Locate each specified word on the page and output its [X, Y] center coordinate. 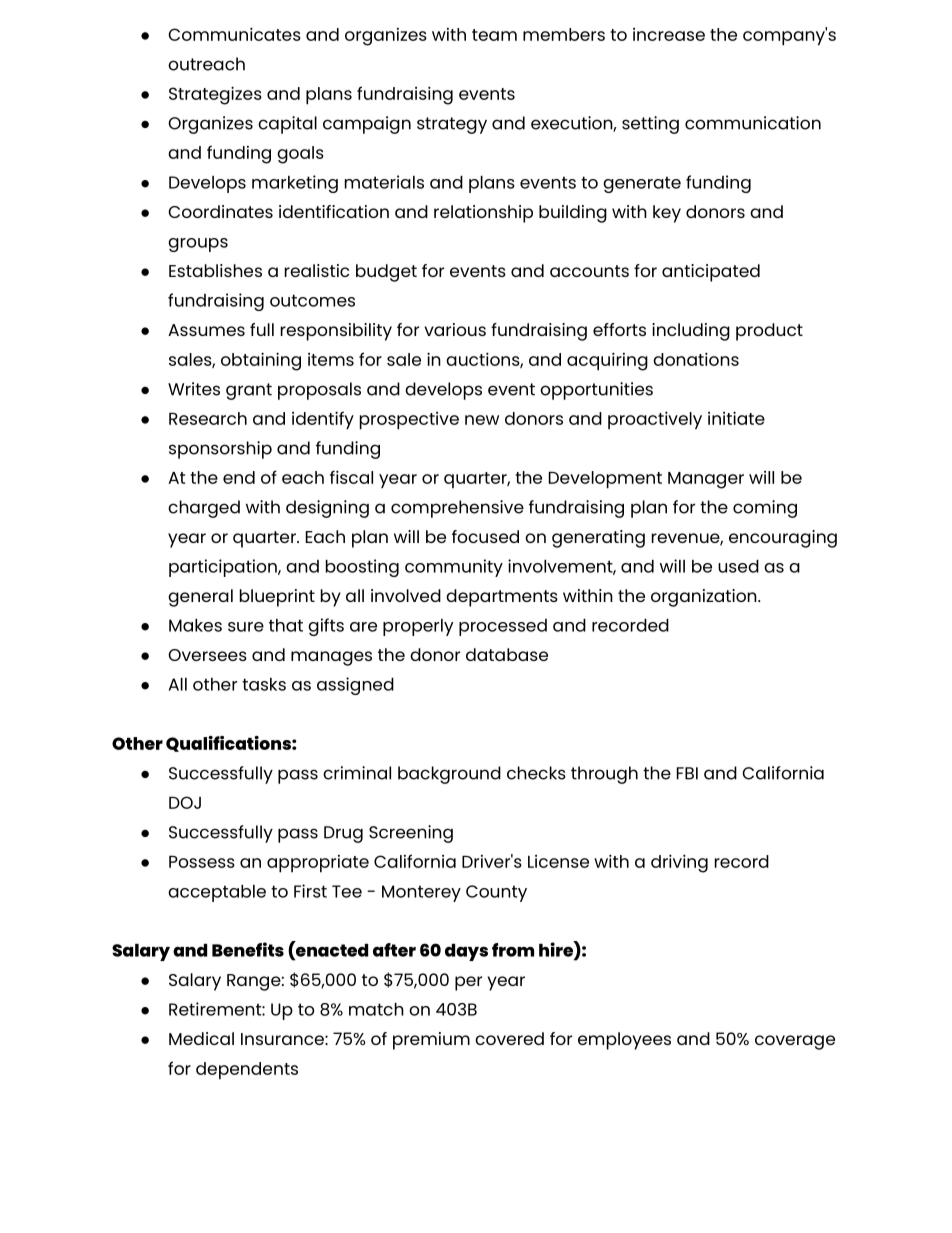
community [454, 568]
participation [224, 568]
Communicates [234, 34]
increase [669, 34]
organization [705, 598]
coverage [795, 1042]
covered [509, 1038]
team [494, 35]
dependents [247, 1070]
